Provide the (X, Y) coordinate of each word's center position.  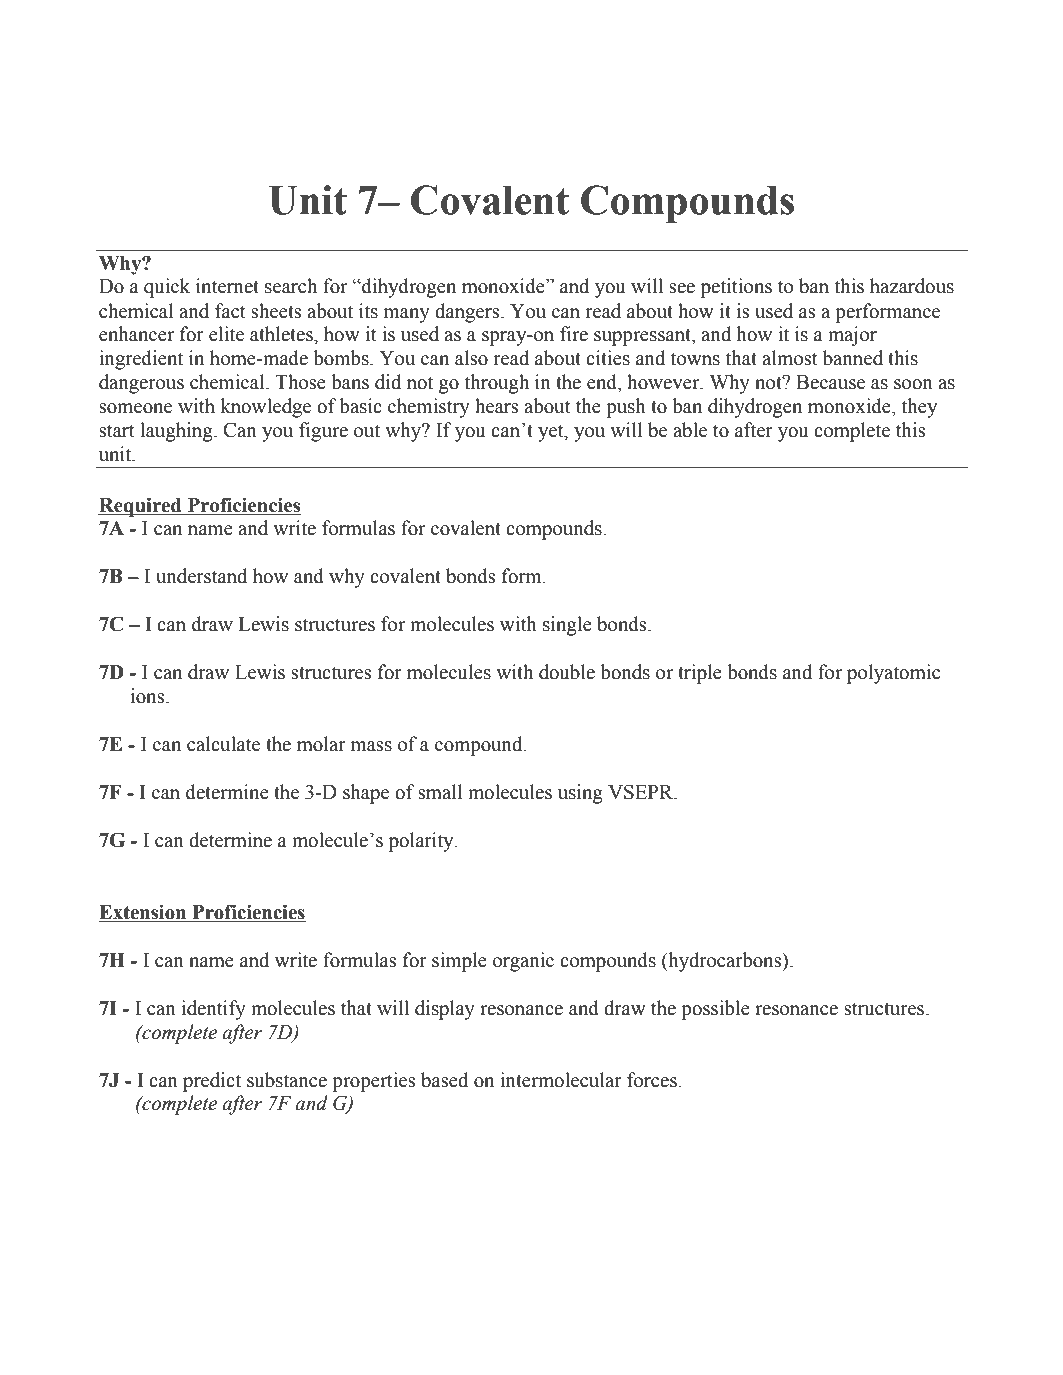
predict (212, 1082)
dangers (468, 313)
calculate (223, 744)
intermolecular (561, 1080)
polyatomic (893, 674)
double (567, 672)
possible (715, 1010)
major (852, 336)
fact (230, 311)
